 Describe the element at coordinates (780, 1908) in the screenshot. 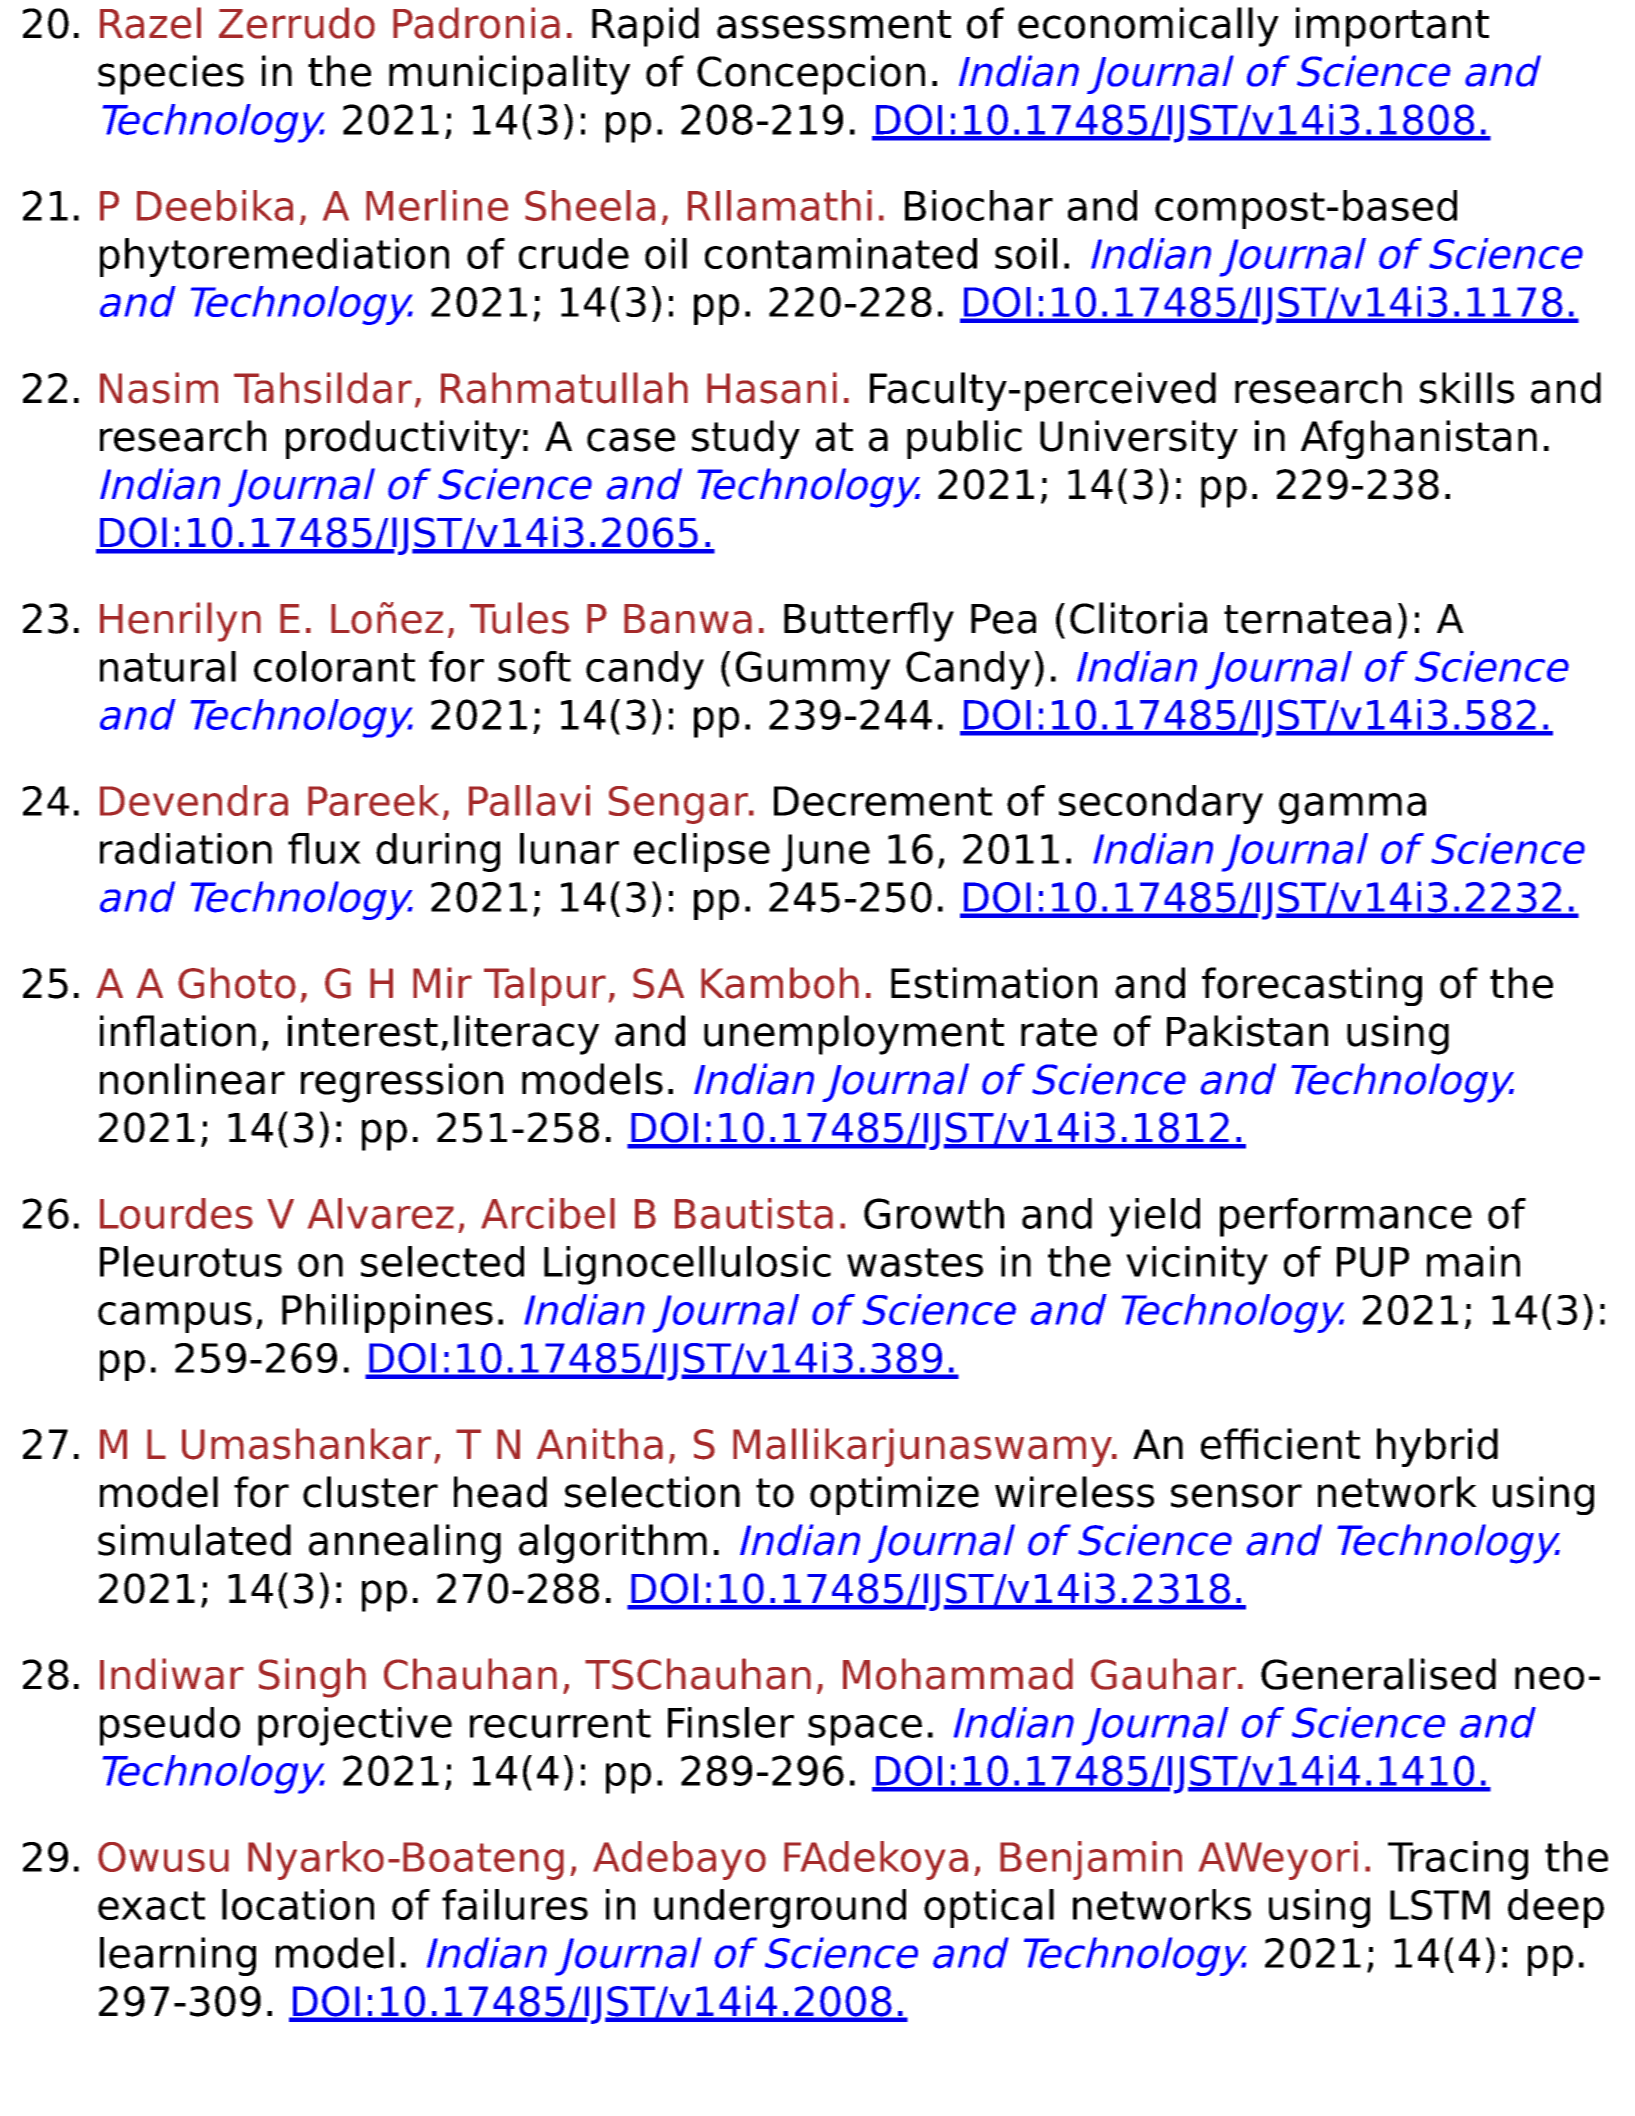

I see `underground` at that location.
